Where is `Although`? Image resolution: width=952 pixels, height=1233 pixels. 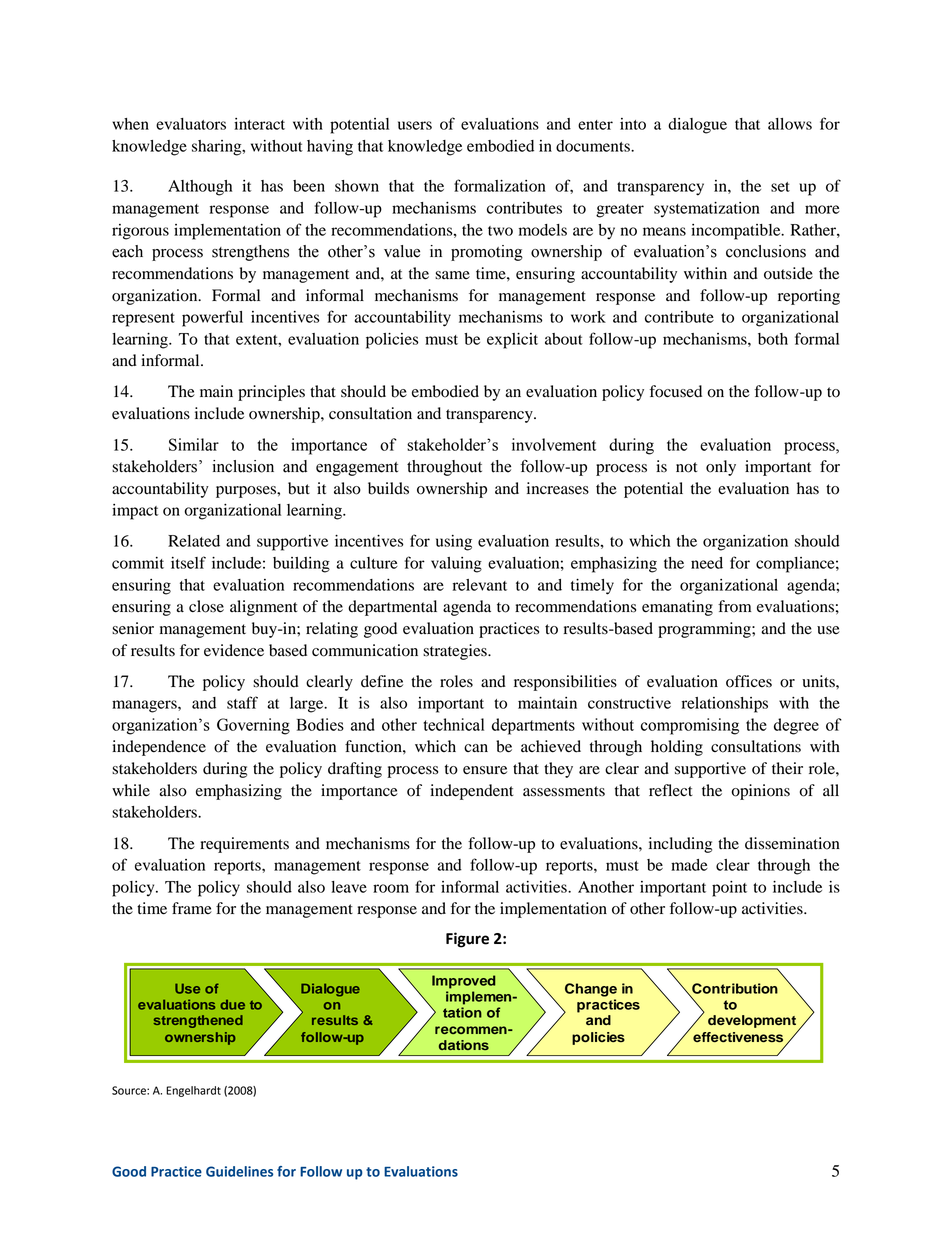
Although is located at coordinates (200, 188).
